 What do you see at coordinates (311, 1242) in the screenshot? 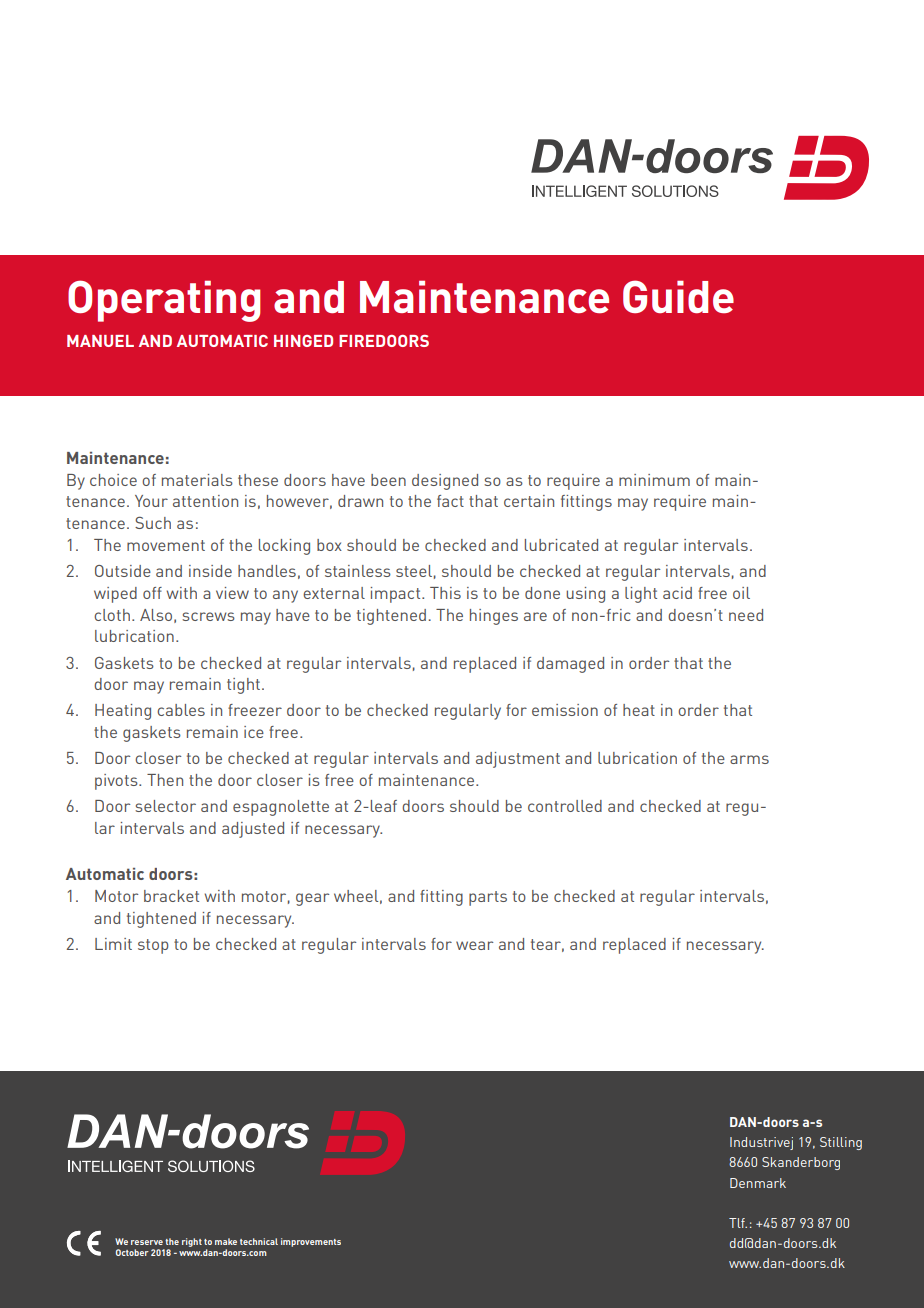
I see `improvements` at bounding box center [311, 1242].
